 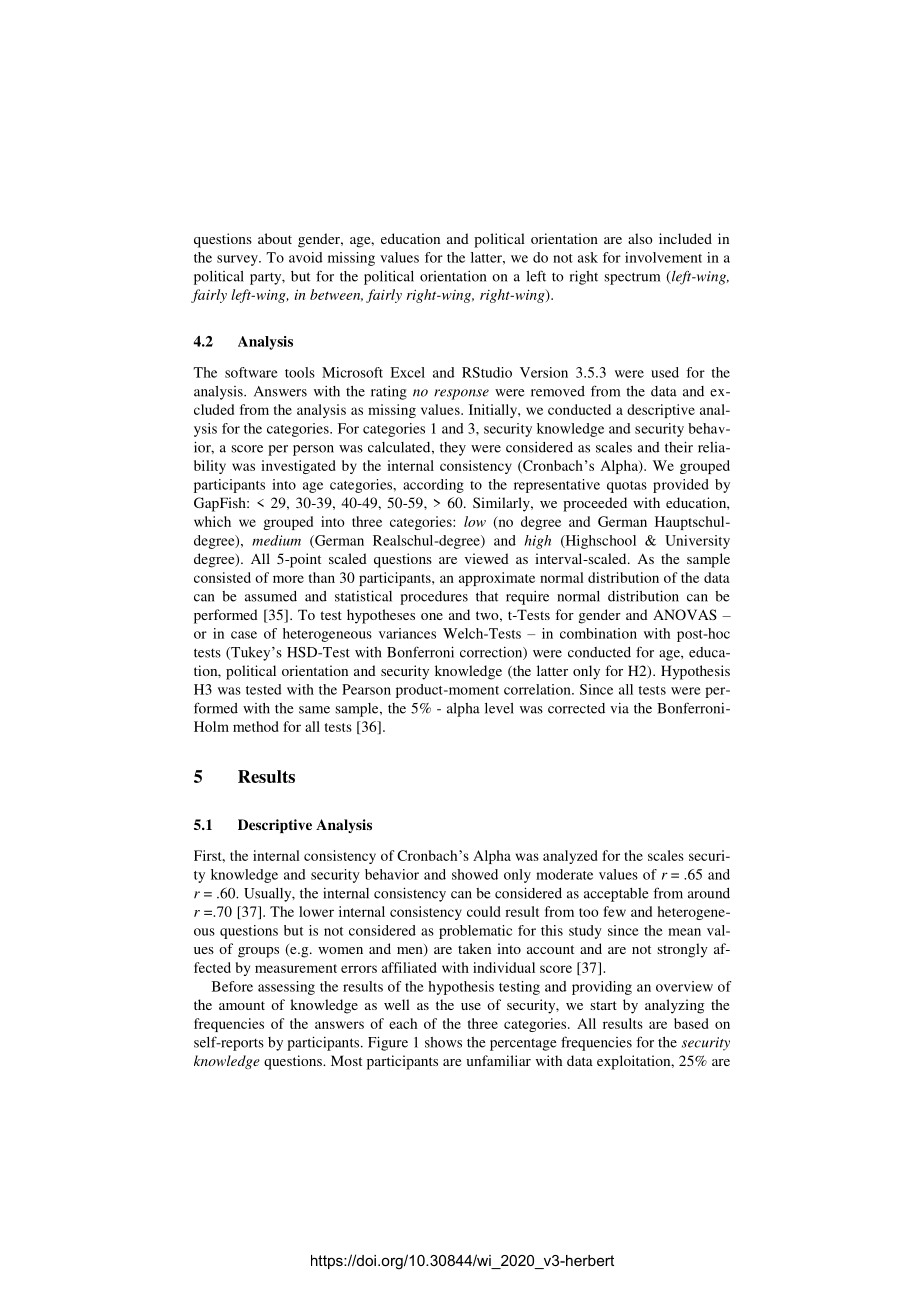 What do you see at coordinates (275, 238) in the page?
I see `about` at bounding box center [275, 238].
